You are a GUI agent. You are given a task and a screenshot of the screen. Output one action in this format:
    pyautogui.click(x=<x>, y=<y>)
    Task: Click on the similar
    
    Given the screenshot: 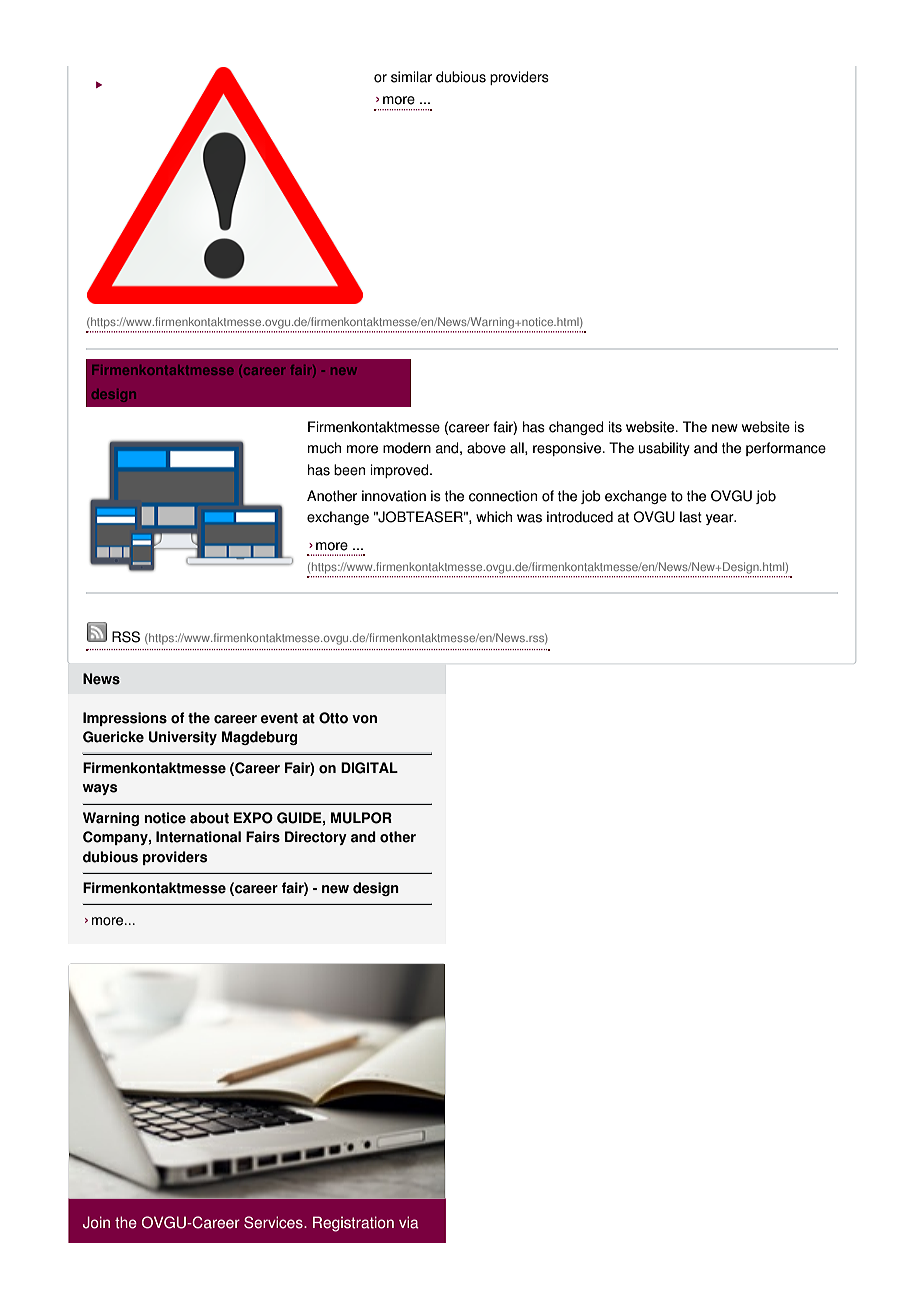 What is the action you would take?
    pyautogui.click(x=411, y=77)
